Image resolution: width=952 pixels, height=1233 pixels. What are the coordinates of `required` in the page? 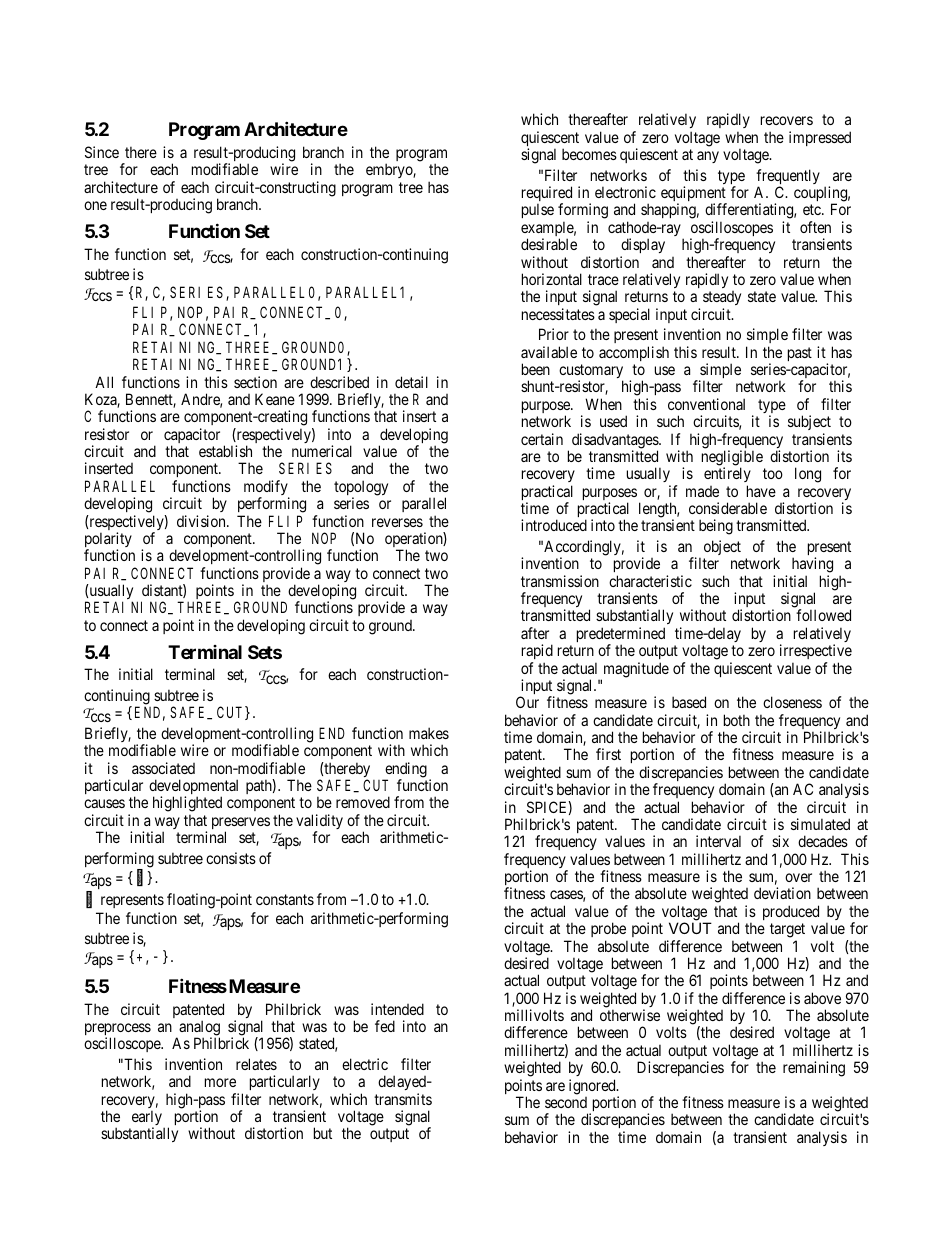 It's located at (547, 195).
